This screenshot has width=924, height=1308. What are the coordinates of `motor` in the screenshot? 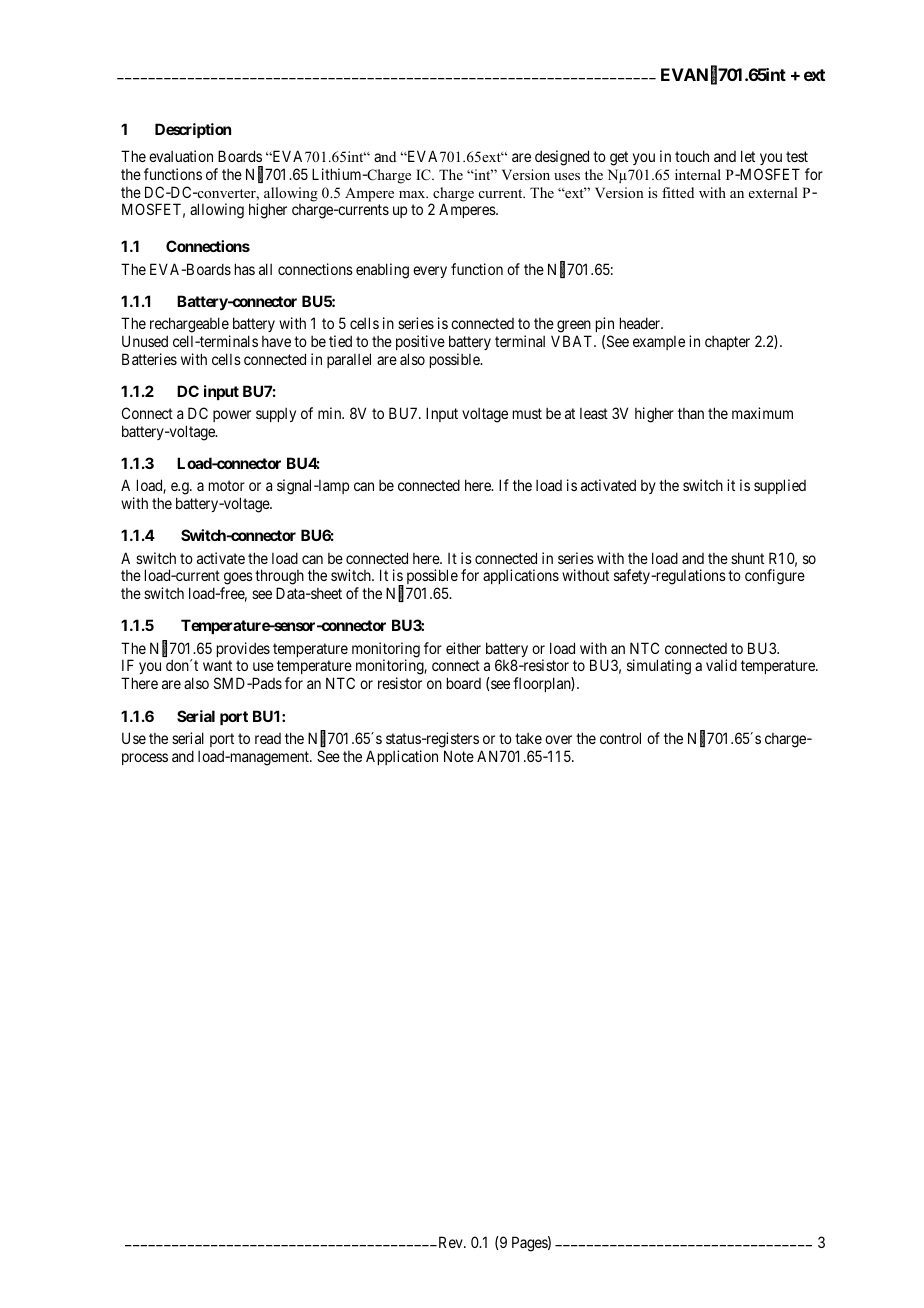 It's located at (227, 485).
